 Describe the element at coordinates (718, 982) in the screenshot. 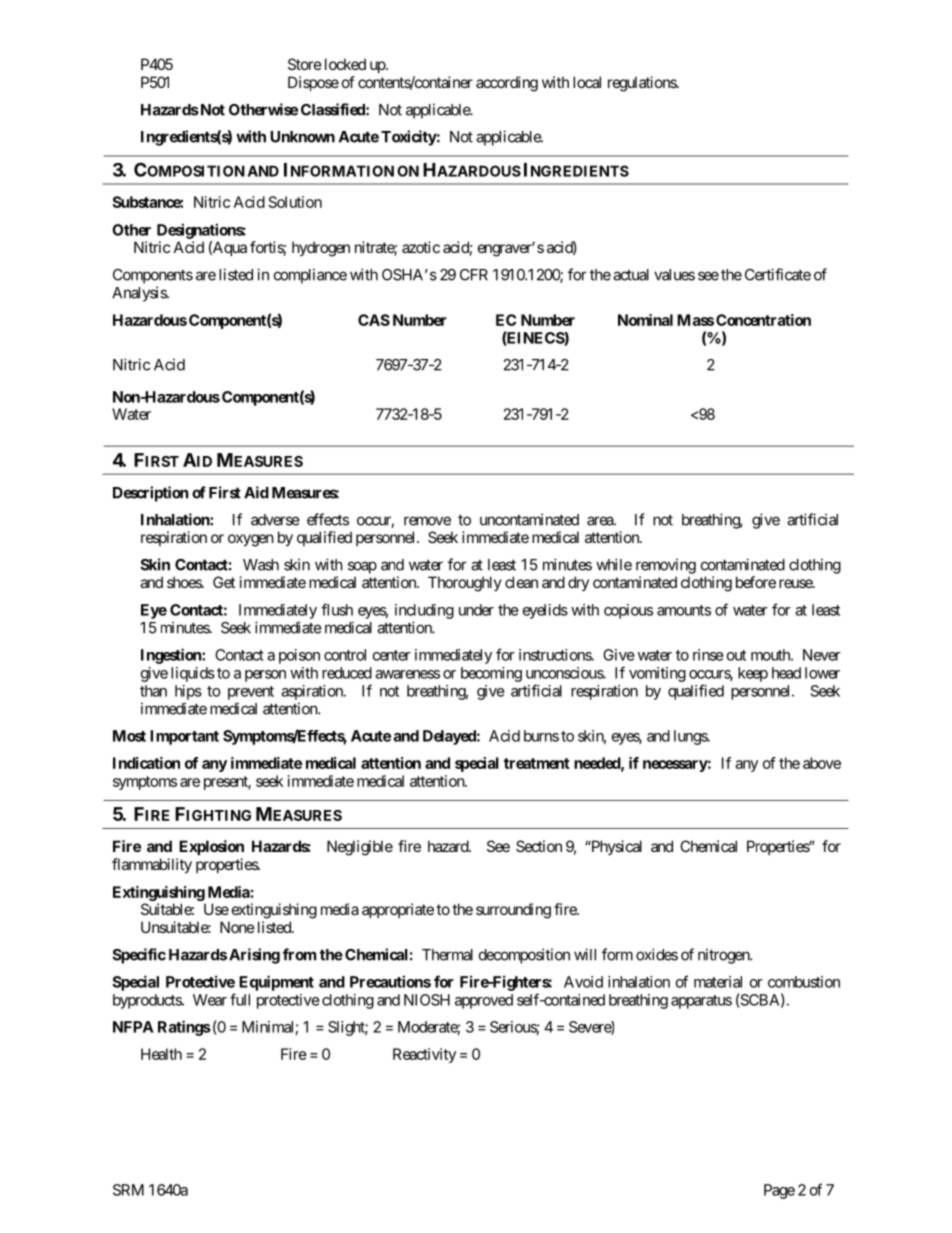

I see `material` at that location.
